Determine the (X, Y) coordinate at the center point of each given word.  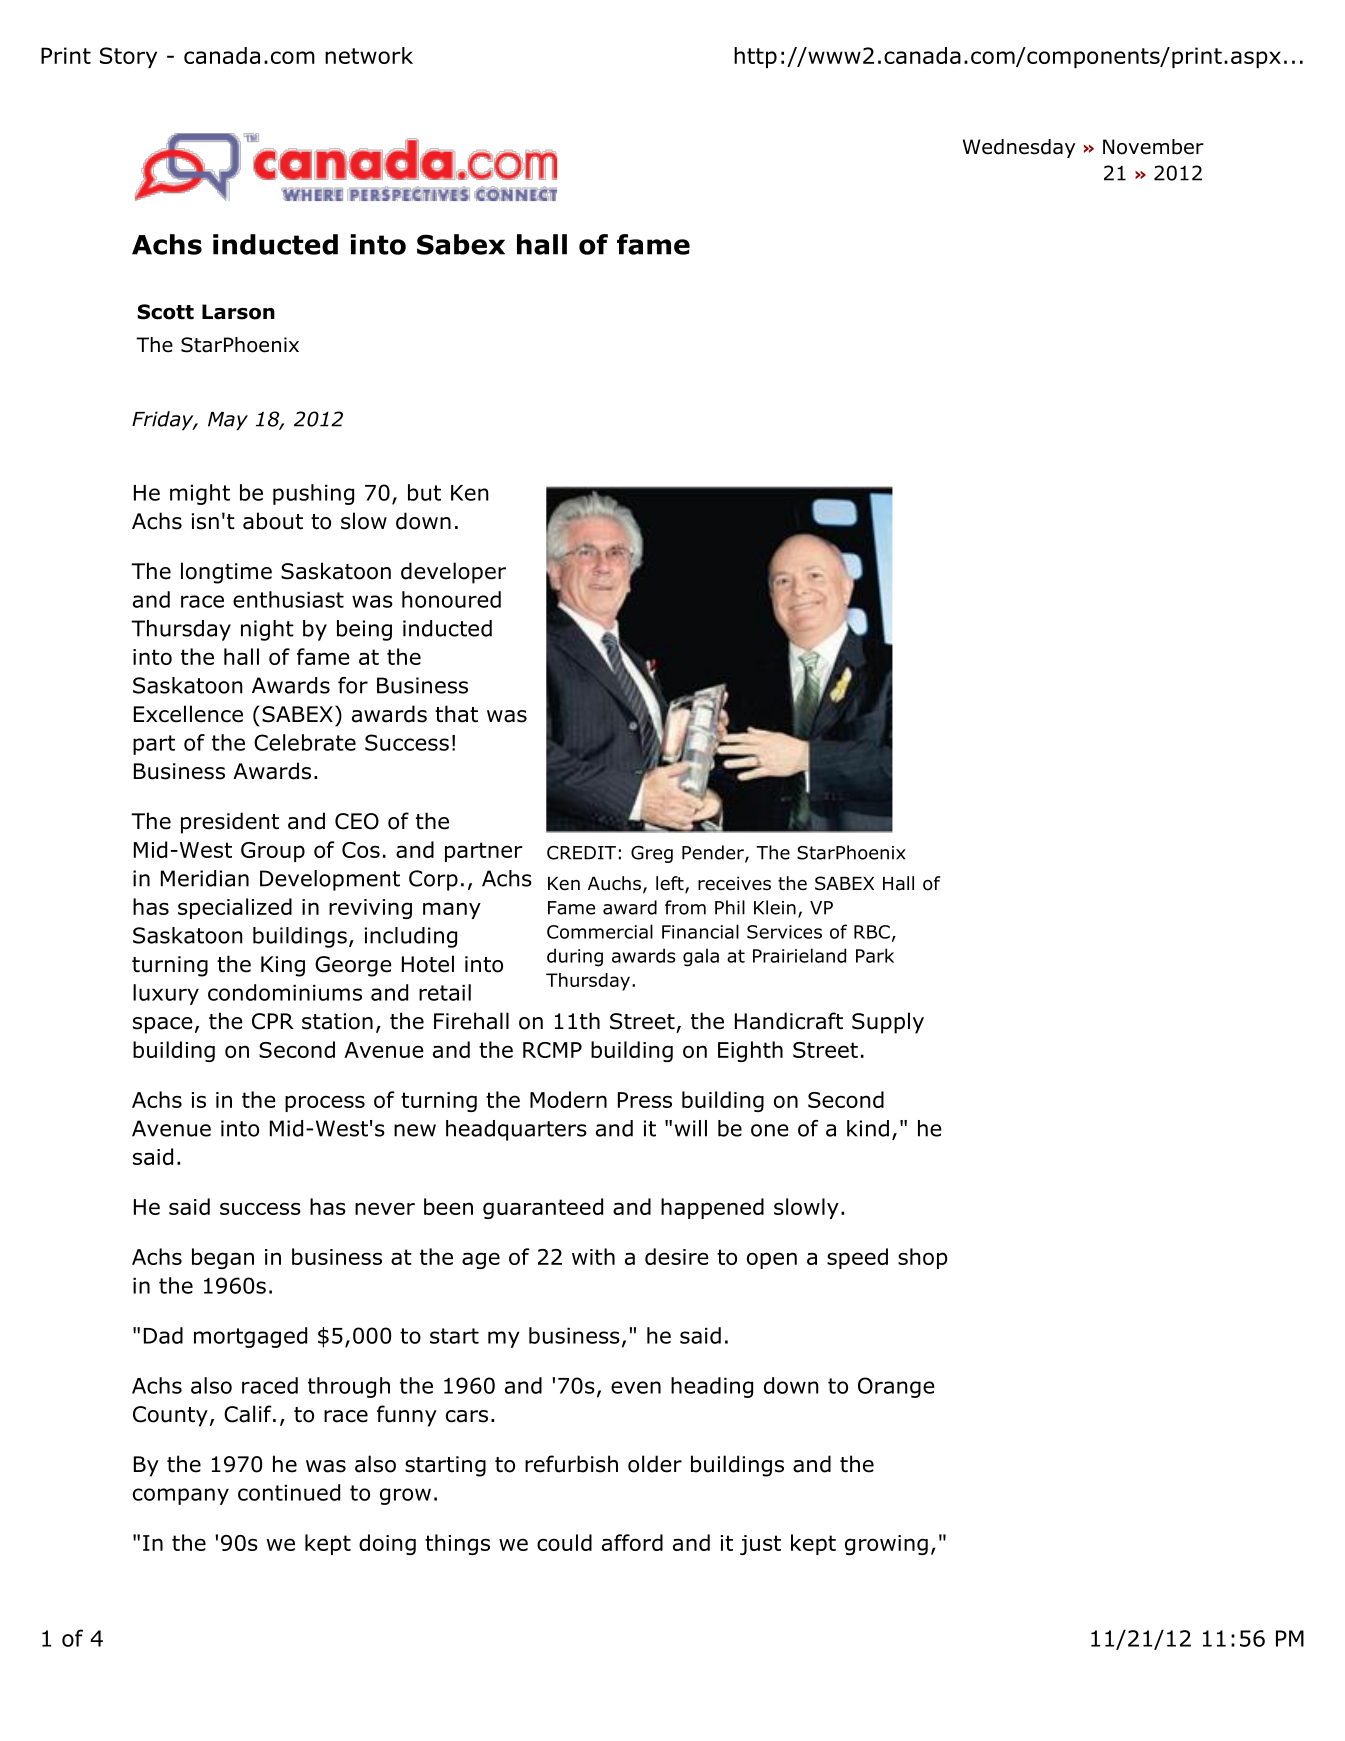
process (325, 1103)
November (1153, 147)
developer (453, 573)
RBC (872, 932)
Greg (652, 854)
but (424, 492)
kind (868, 1128)
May (228, 421)
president (230, 823)
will (691, 1128)
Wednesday (1019, 148)
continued (289, 1492)
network (369, 55)
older (655, 1464)
